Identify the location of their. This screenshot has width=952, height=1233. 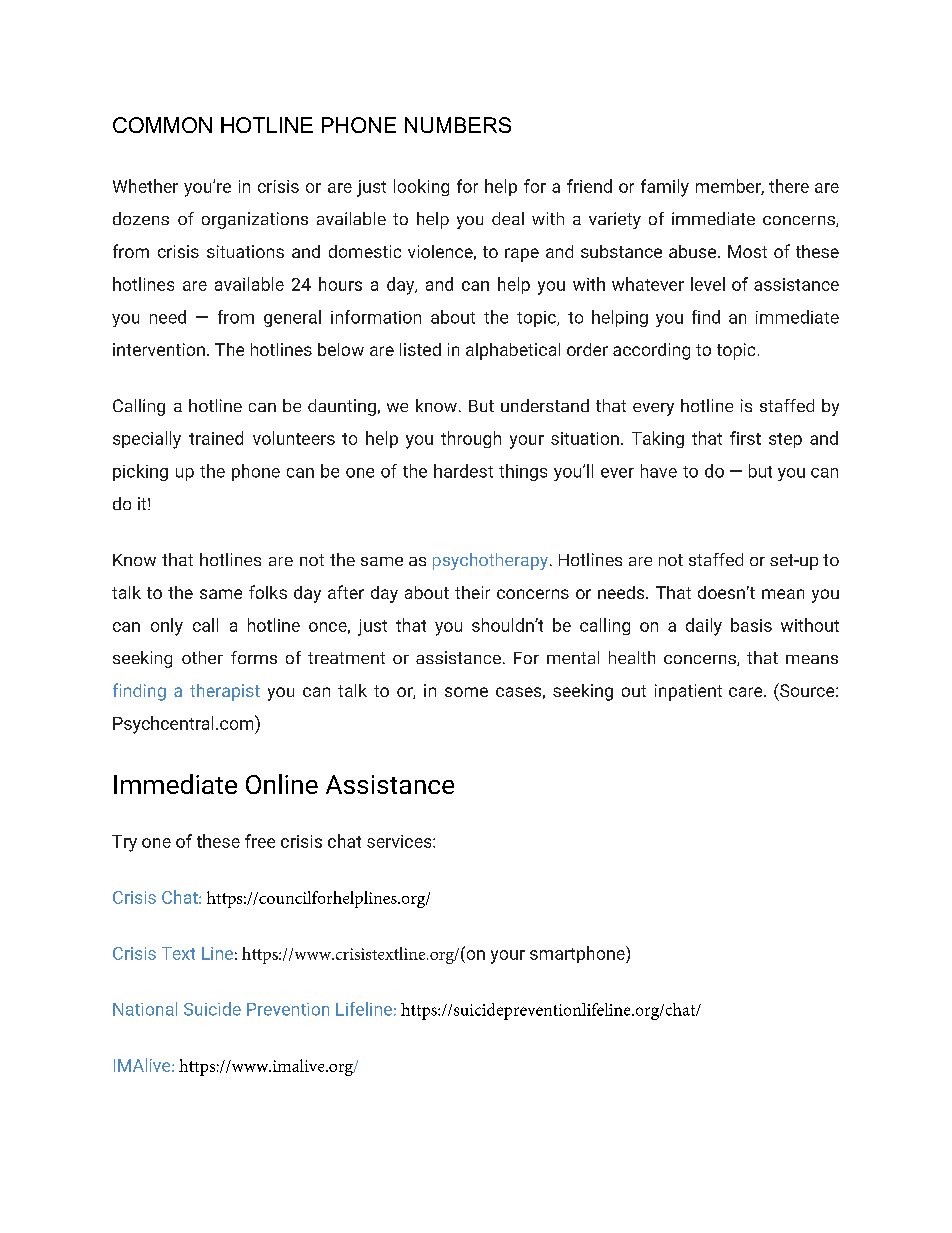
(472, 592).
